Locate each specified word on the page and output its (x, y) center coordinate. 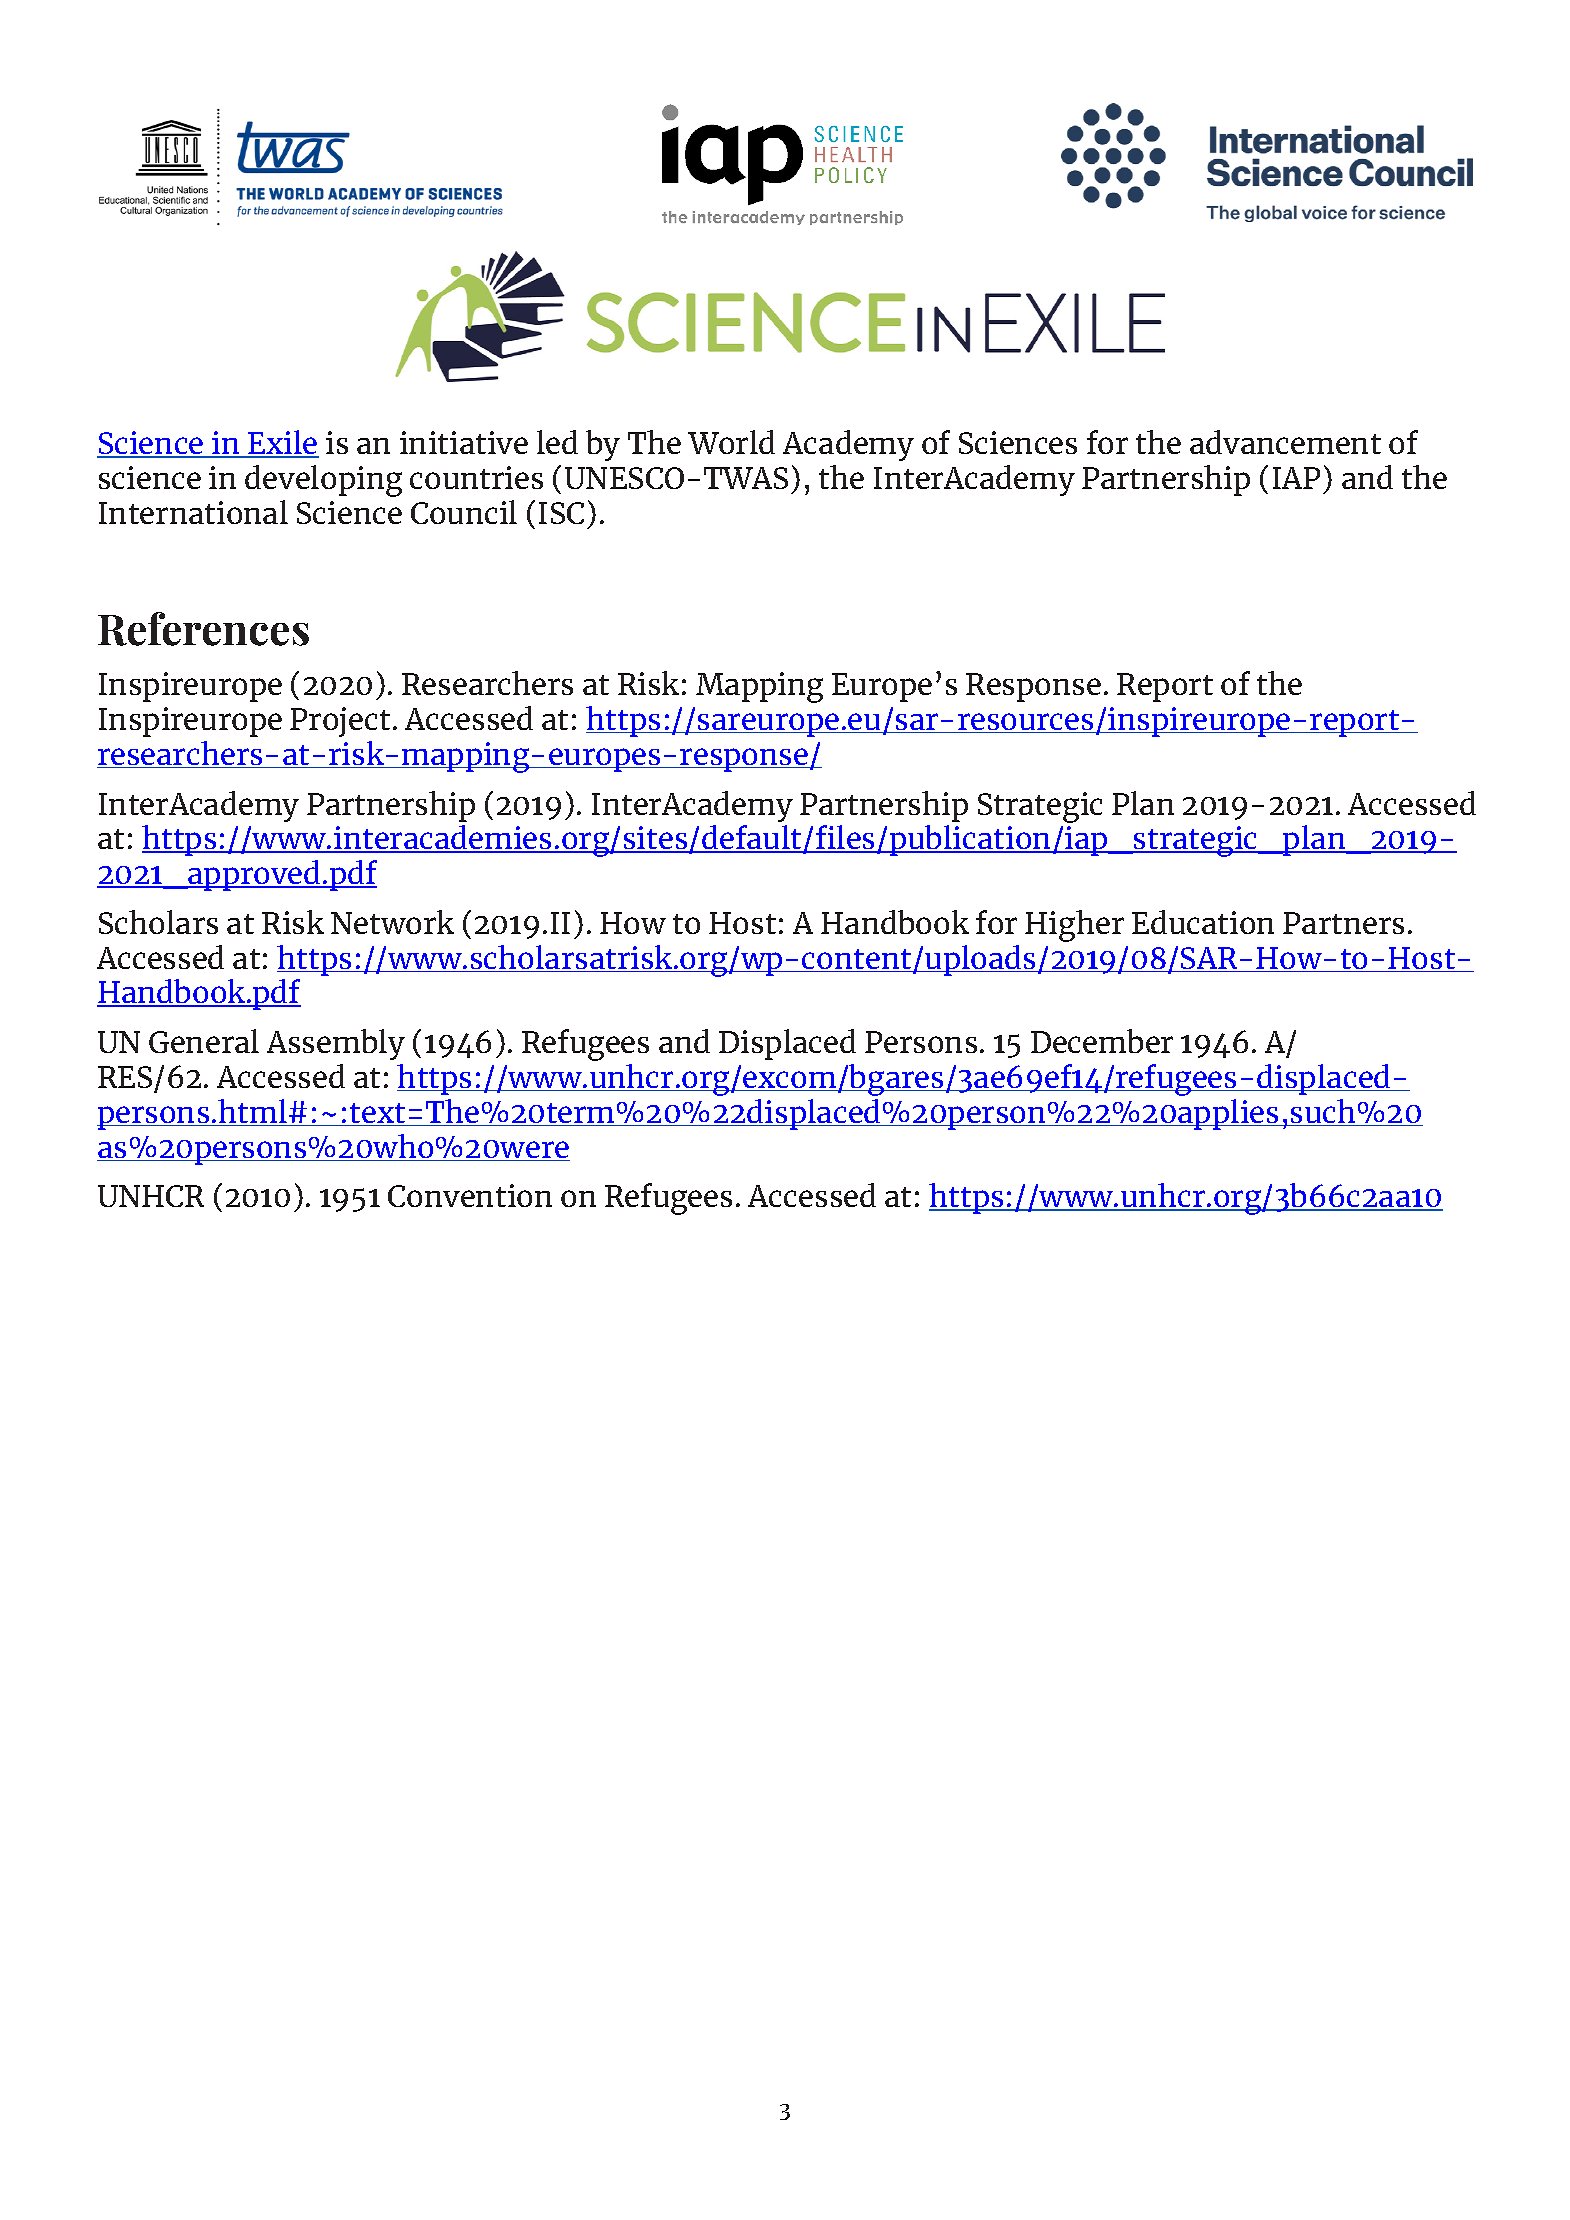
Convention (470, 1195)
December (1102, 1041)
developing (323, 481)
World (731, 442)
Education (1203, 922)
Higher (1074, 926)
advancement (1285, 442)
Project (340, 722)
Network (392, 922)
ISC (561, 513)
